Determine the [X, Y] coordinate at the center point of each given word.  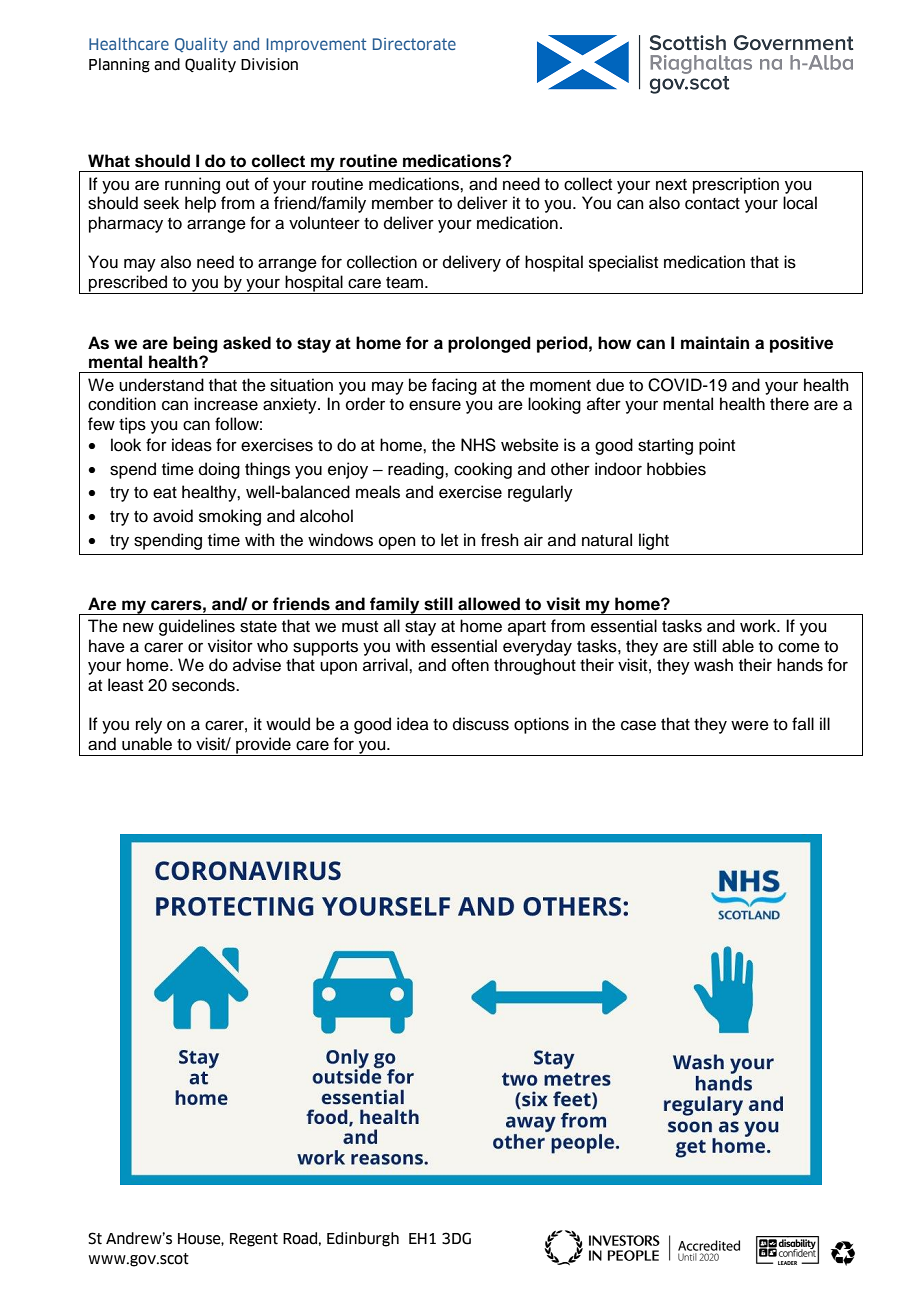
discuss [481, 724]
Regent [254, 1240]
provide [263, 746]
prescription [736, 185]
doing [219, 470]
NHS [478, 445]
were [750, 725]
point [717, 446]
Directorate [414, 44]
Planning [119, 65]
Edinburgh [363, 1239]
